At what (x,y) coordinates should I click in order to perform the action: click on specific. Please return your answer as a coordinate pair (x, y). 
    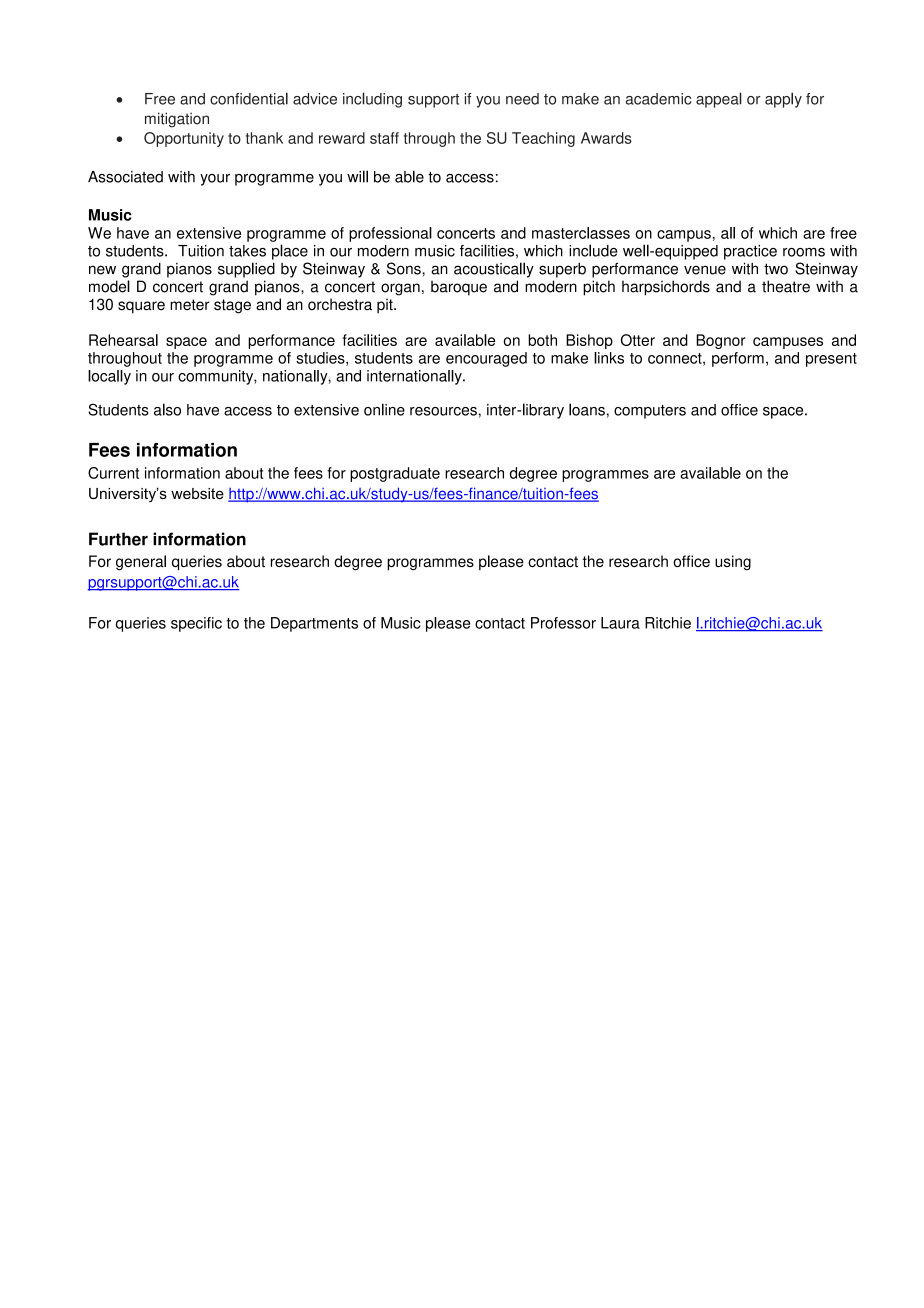
    Looking at the image, I should click on (196, 624).
